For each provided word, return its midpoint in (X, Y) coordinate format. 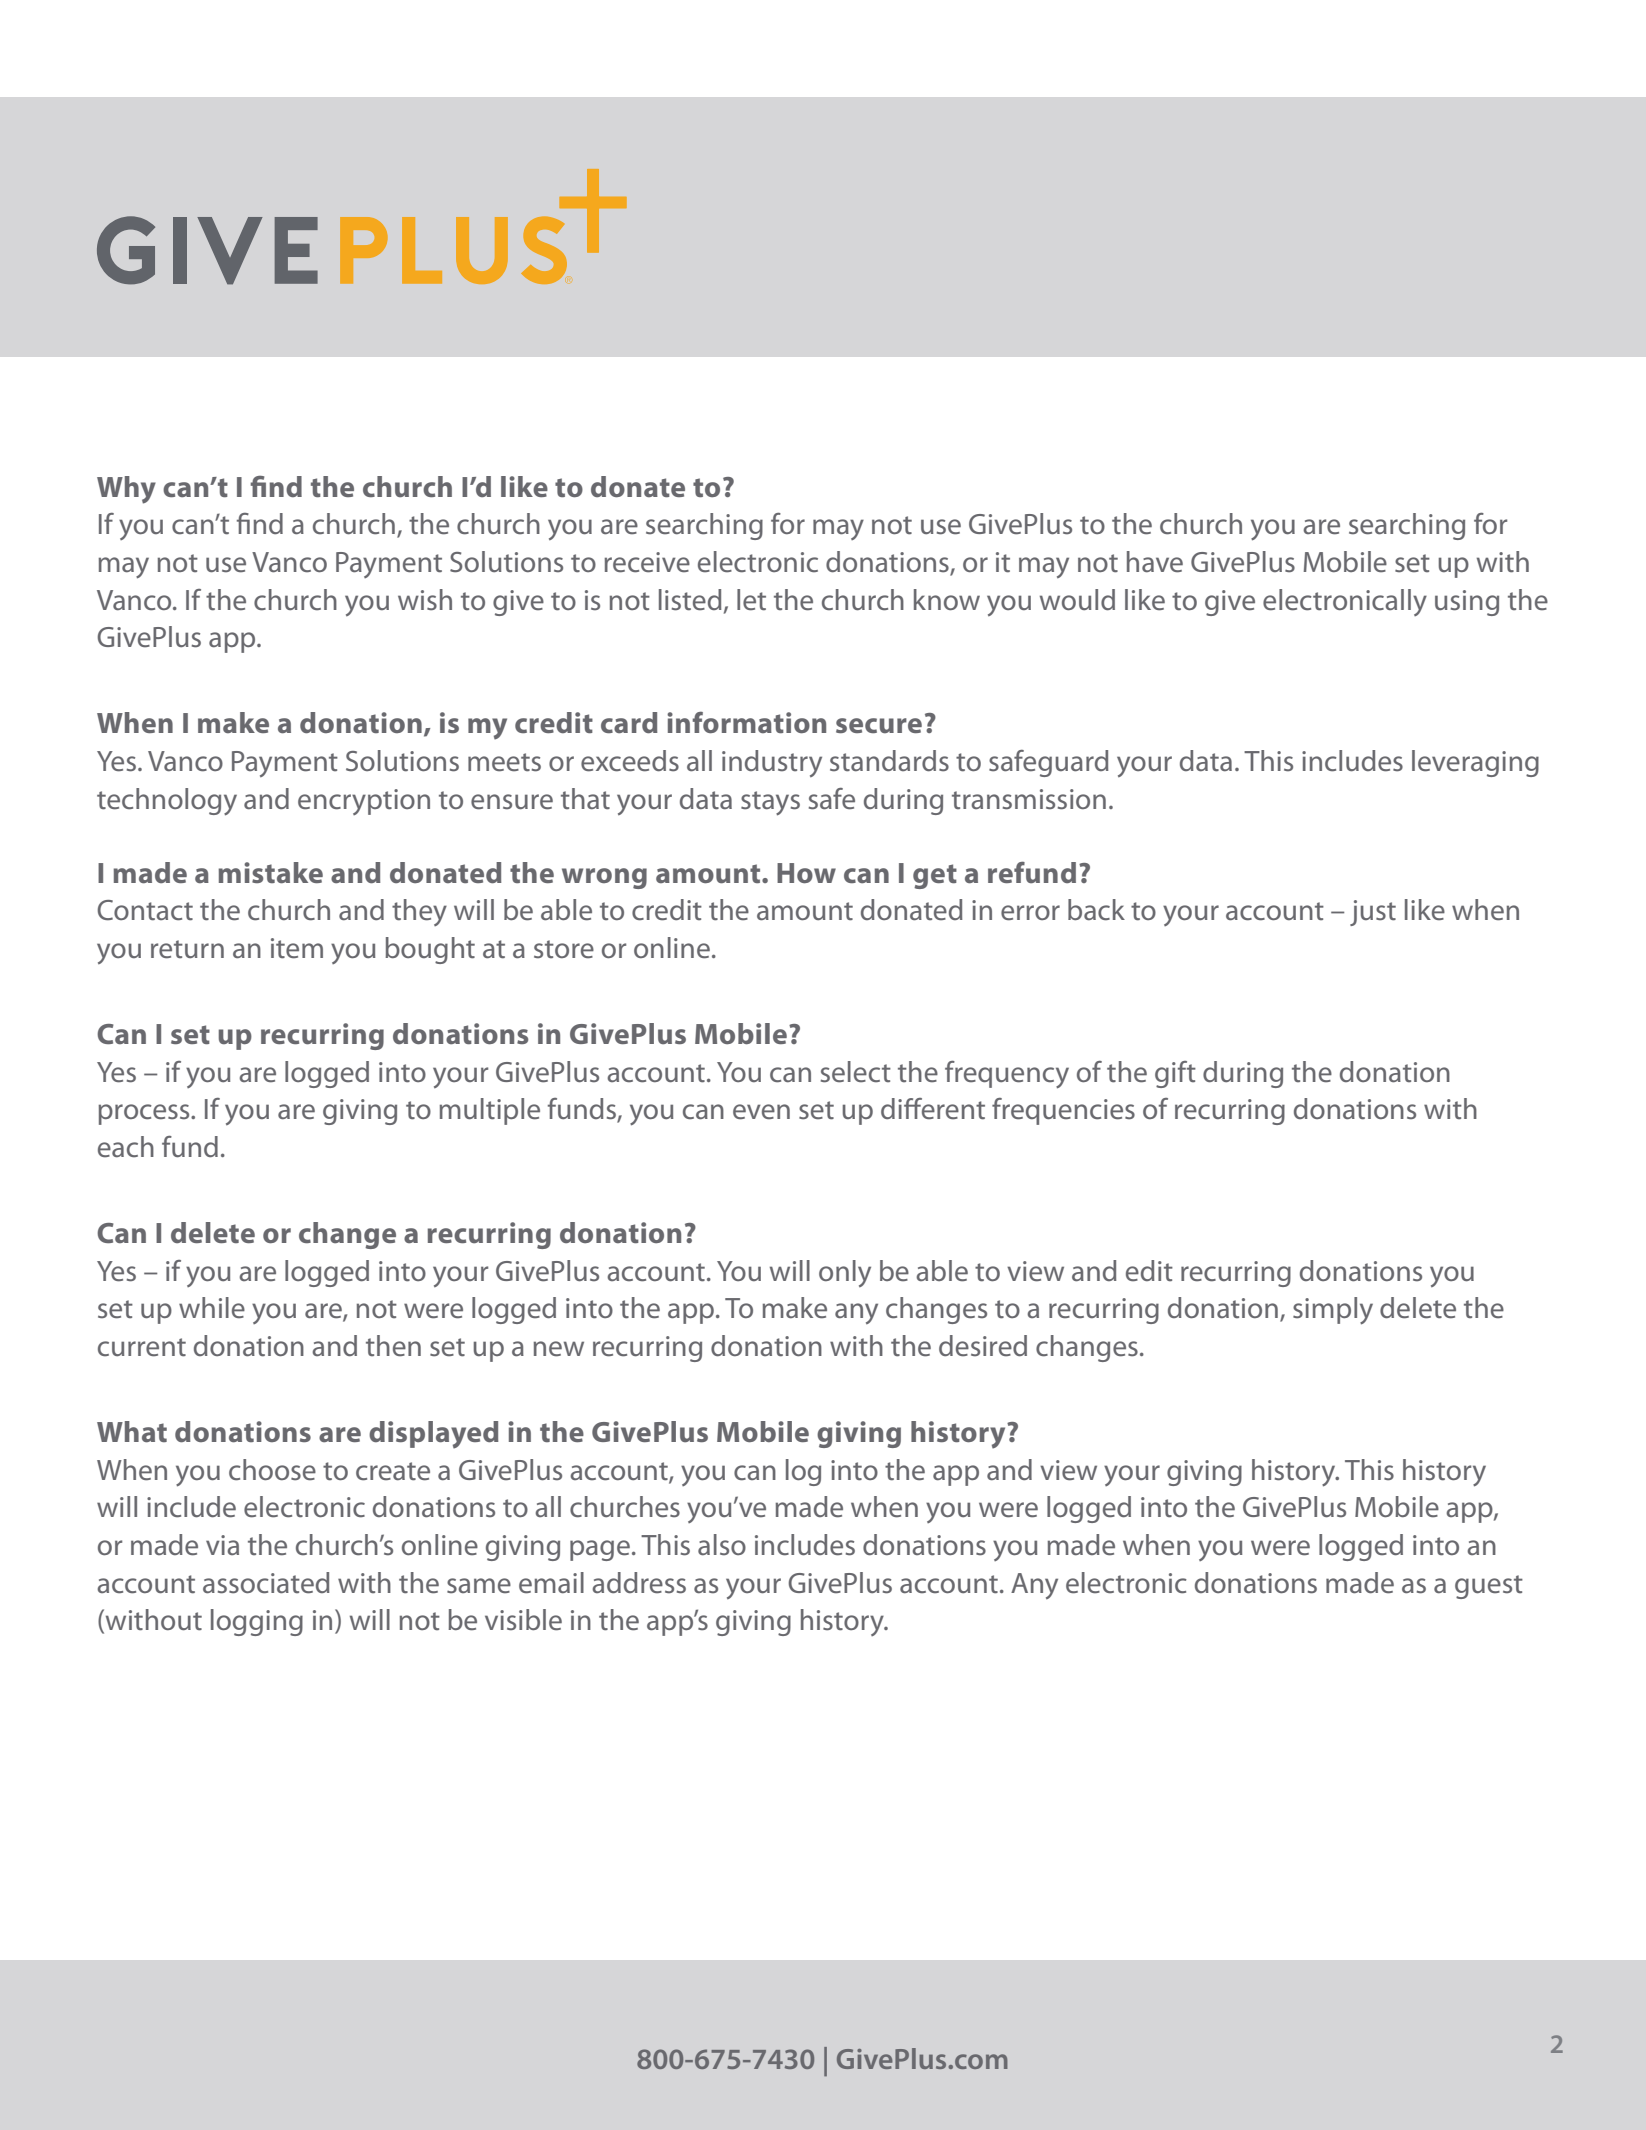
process (145, 1114)
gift (1175, 1074)
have (1155, 562)
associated (266, 1583)
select (856, 1072)
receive (647, 562)
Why (126, 490)
